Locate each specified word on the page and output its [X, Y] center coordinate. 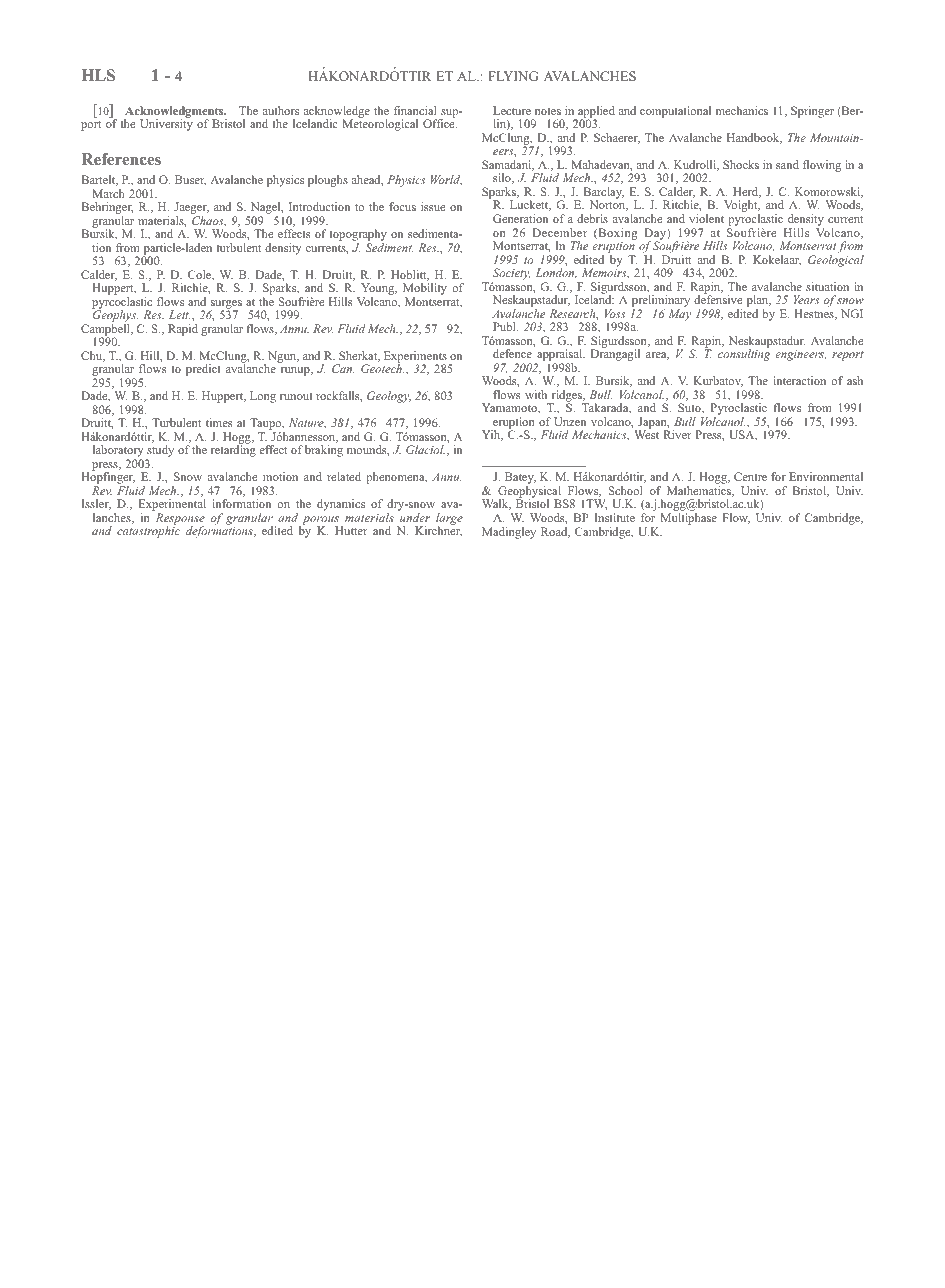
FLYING [513, 76]
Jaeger [191, 209]
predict [203, 370]
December [559, 232]
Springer [812, 112]
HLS [98, 75]
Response [180, 520]
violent [706, 218]
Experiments [415, 358]
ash [855, 380]
